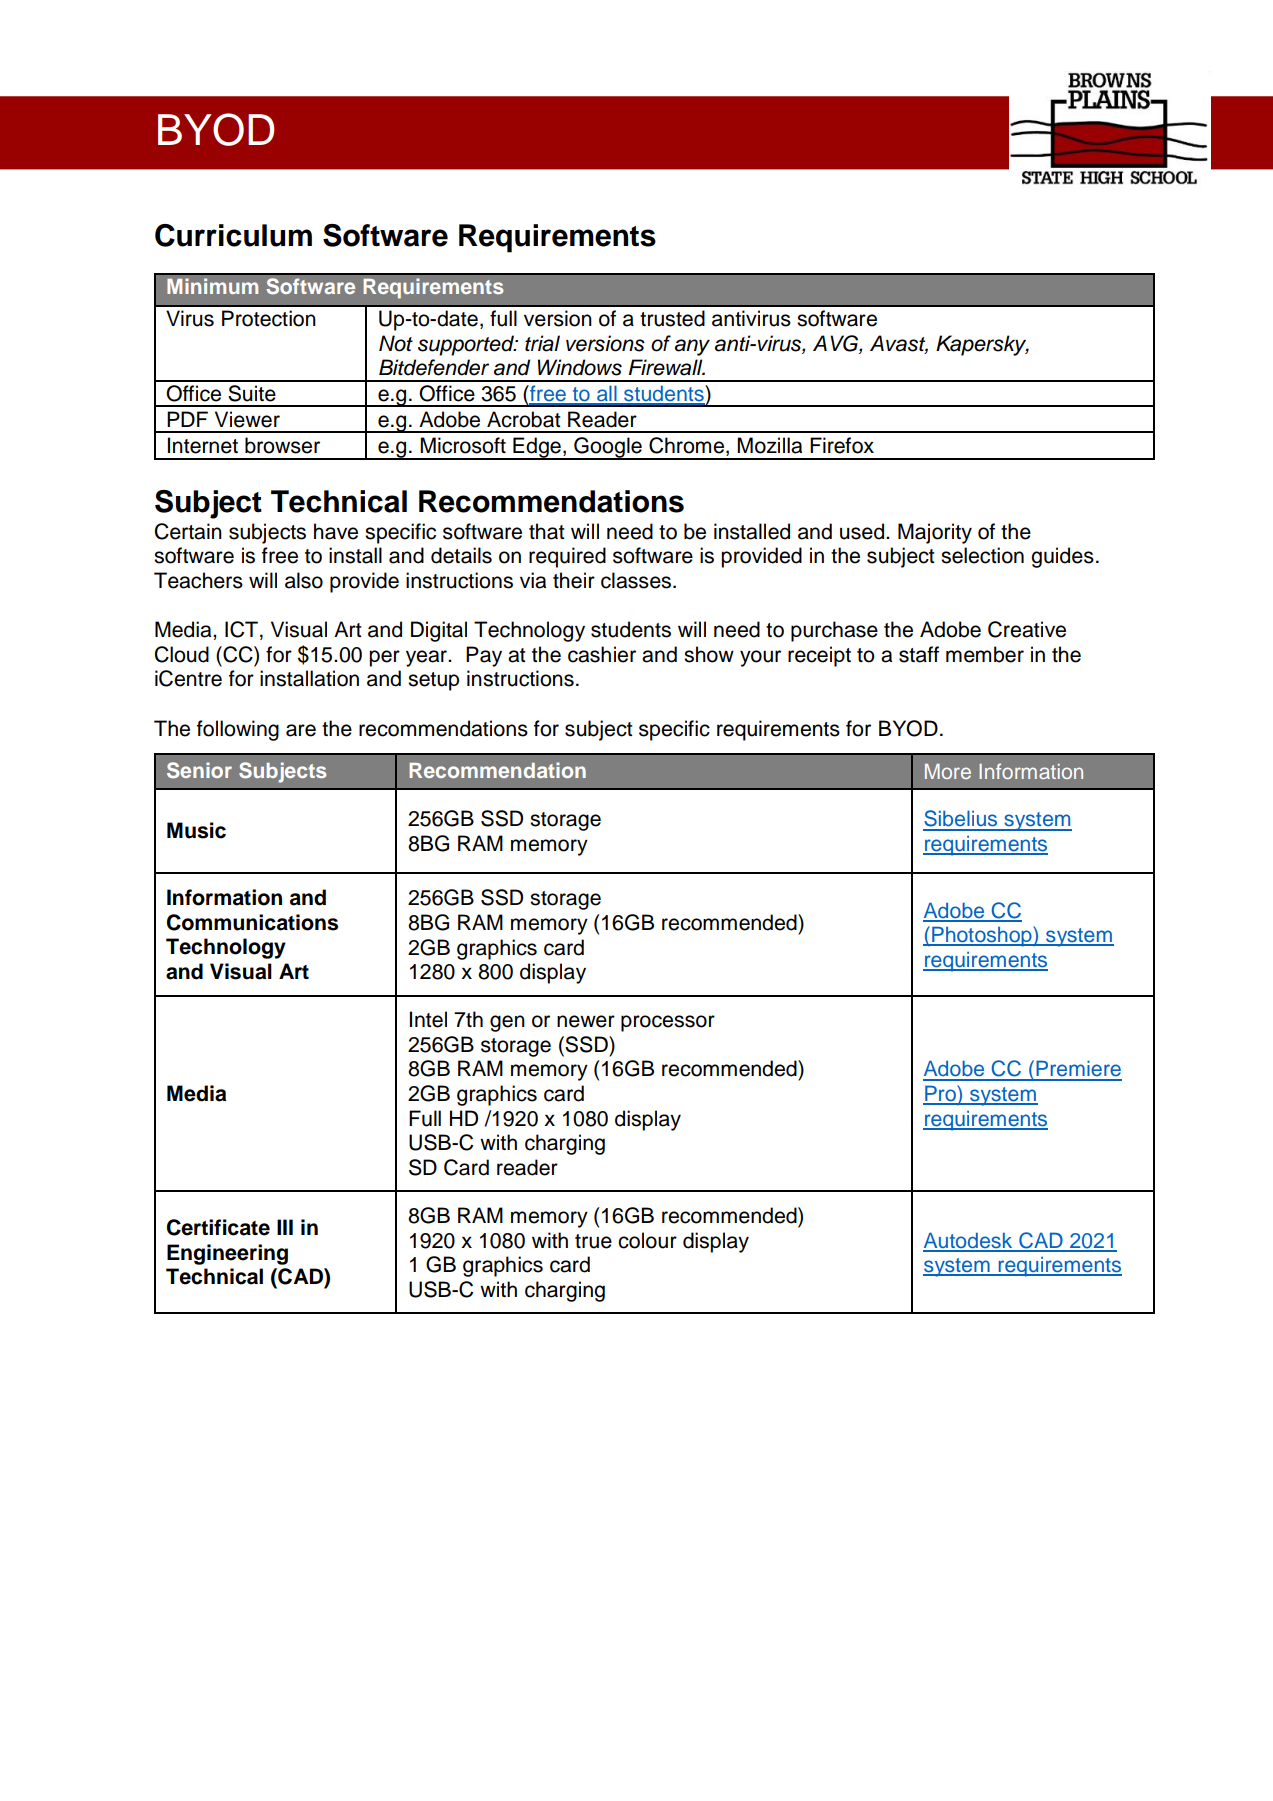 This image has height=1801, width=1273. What do you see at coordinates (304, 580) in the image?
I see `also` at bounding box center [304, 580].
